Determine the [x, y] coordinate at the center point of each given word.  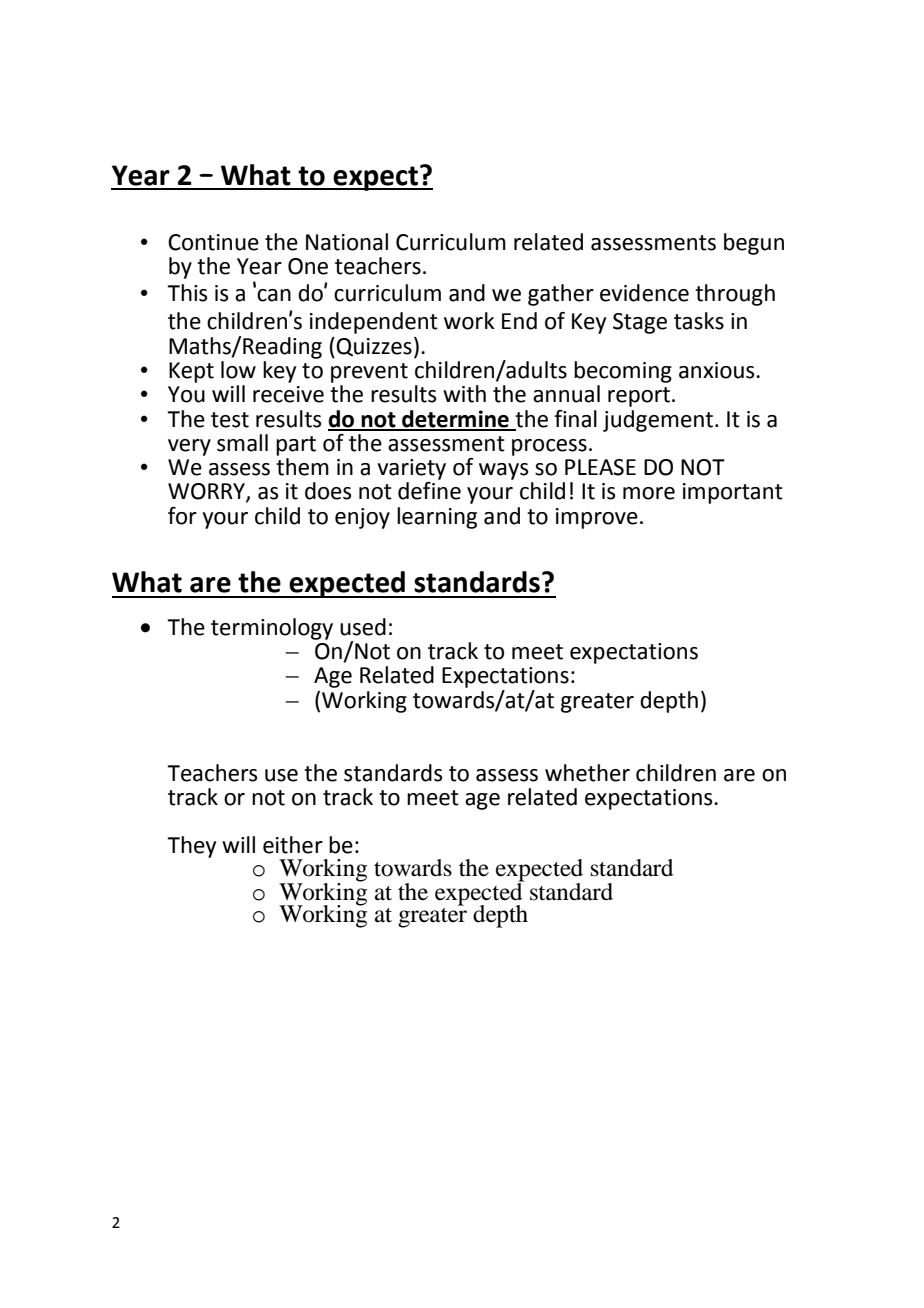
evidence [644, 293]
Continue [213, 242]
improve [597, 518]
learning [437, 518]
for [182, 516]
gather [561, 295]
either [293, 845]
